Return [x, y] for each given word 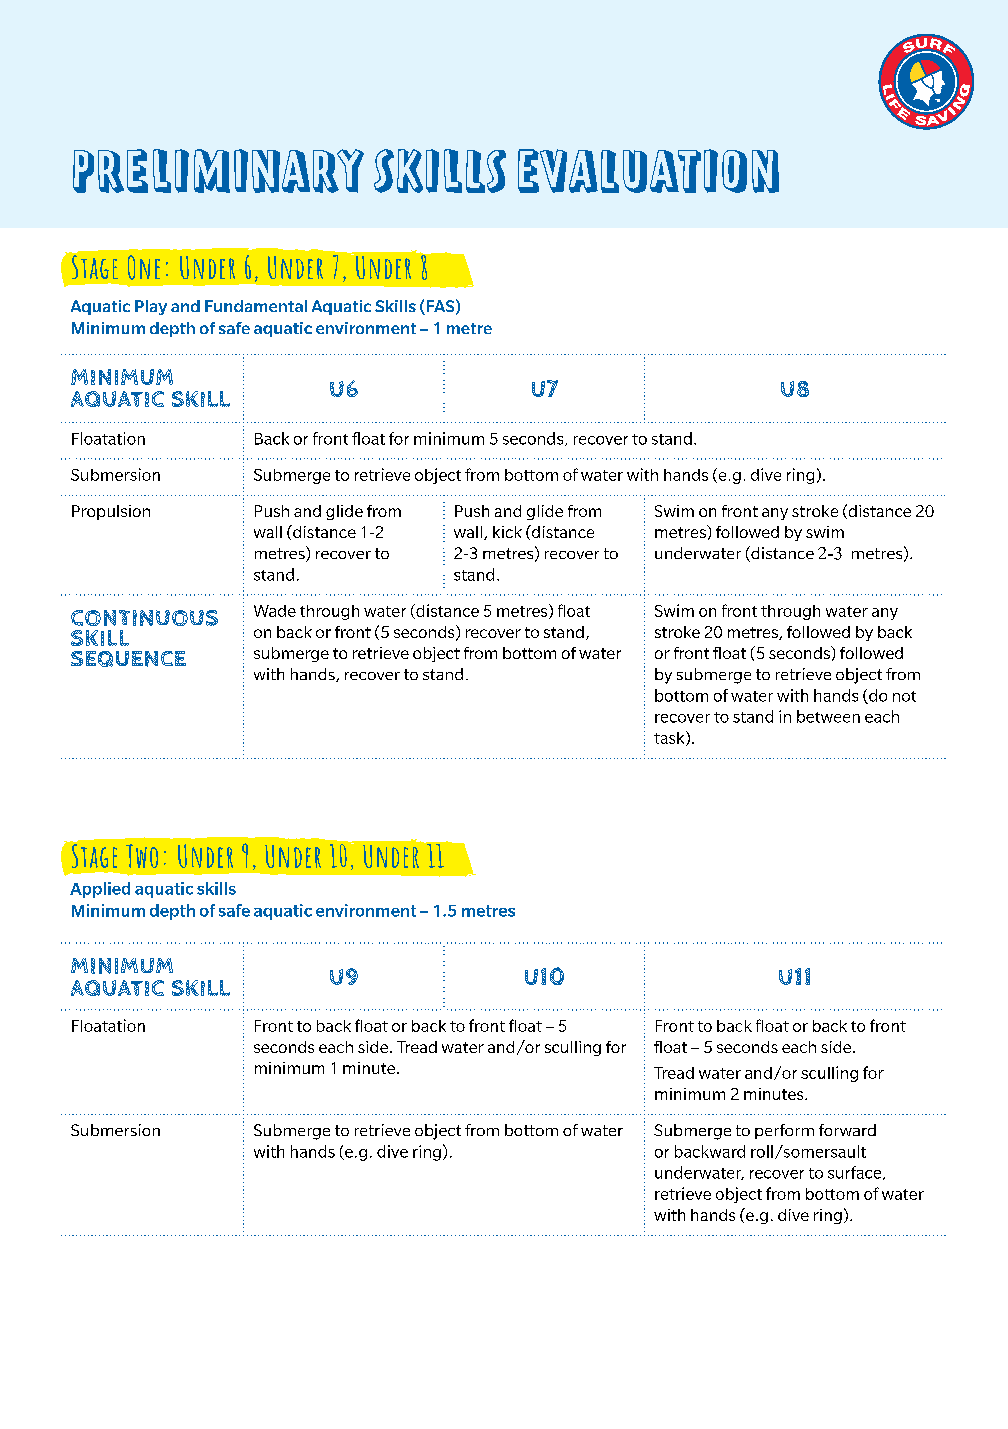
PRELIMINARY [218, 171]
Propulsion [111, 512]
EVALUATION [648, 171]
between [828, 716]
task [670, 738]
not [904, 696]
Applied [100, 890]
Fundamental [256, 306]
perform [784, 1131]
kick [507, 532]
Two [142, 856]
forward [847, 1130]
